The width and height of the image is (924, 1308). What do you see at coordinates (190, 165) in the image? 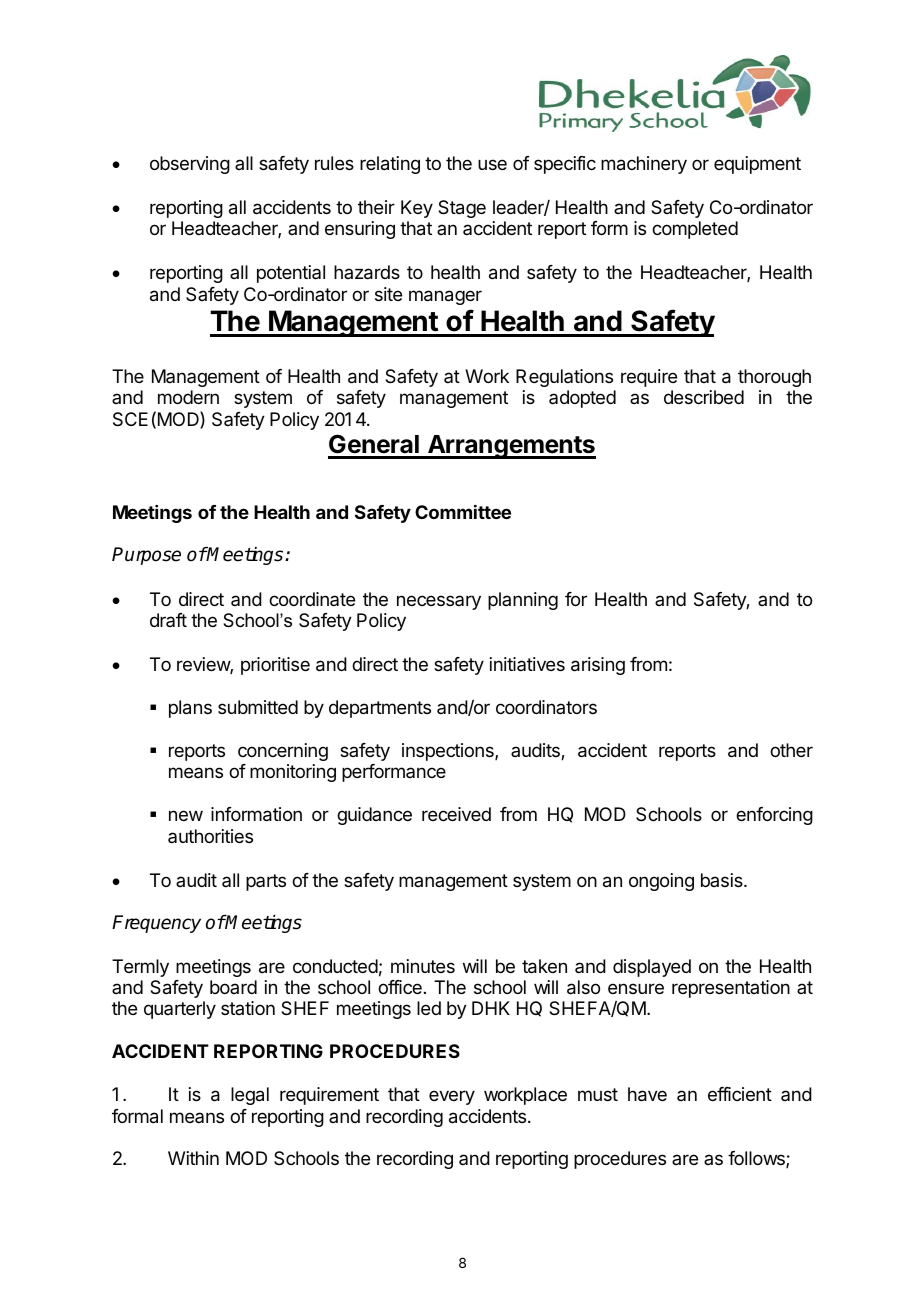
I see `observing` at bounding box center [190, 165].
